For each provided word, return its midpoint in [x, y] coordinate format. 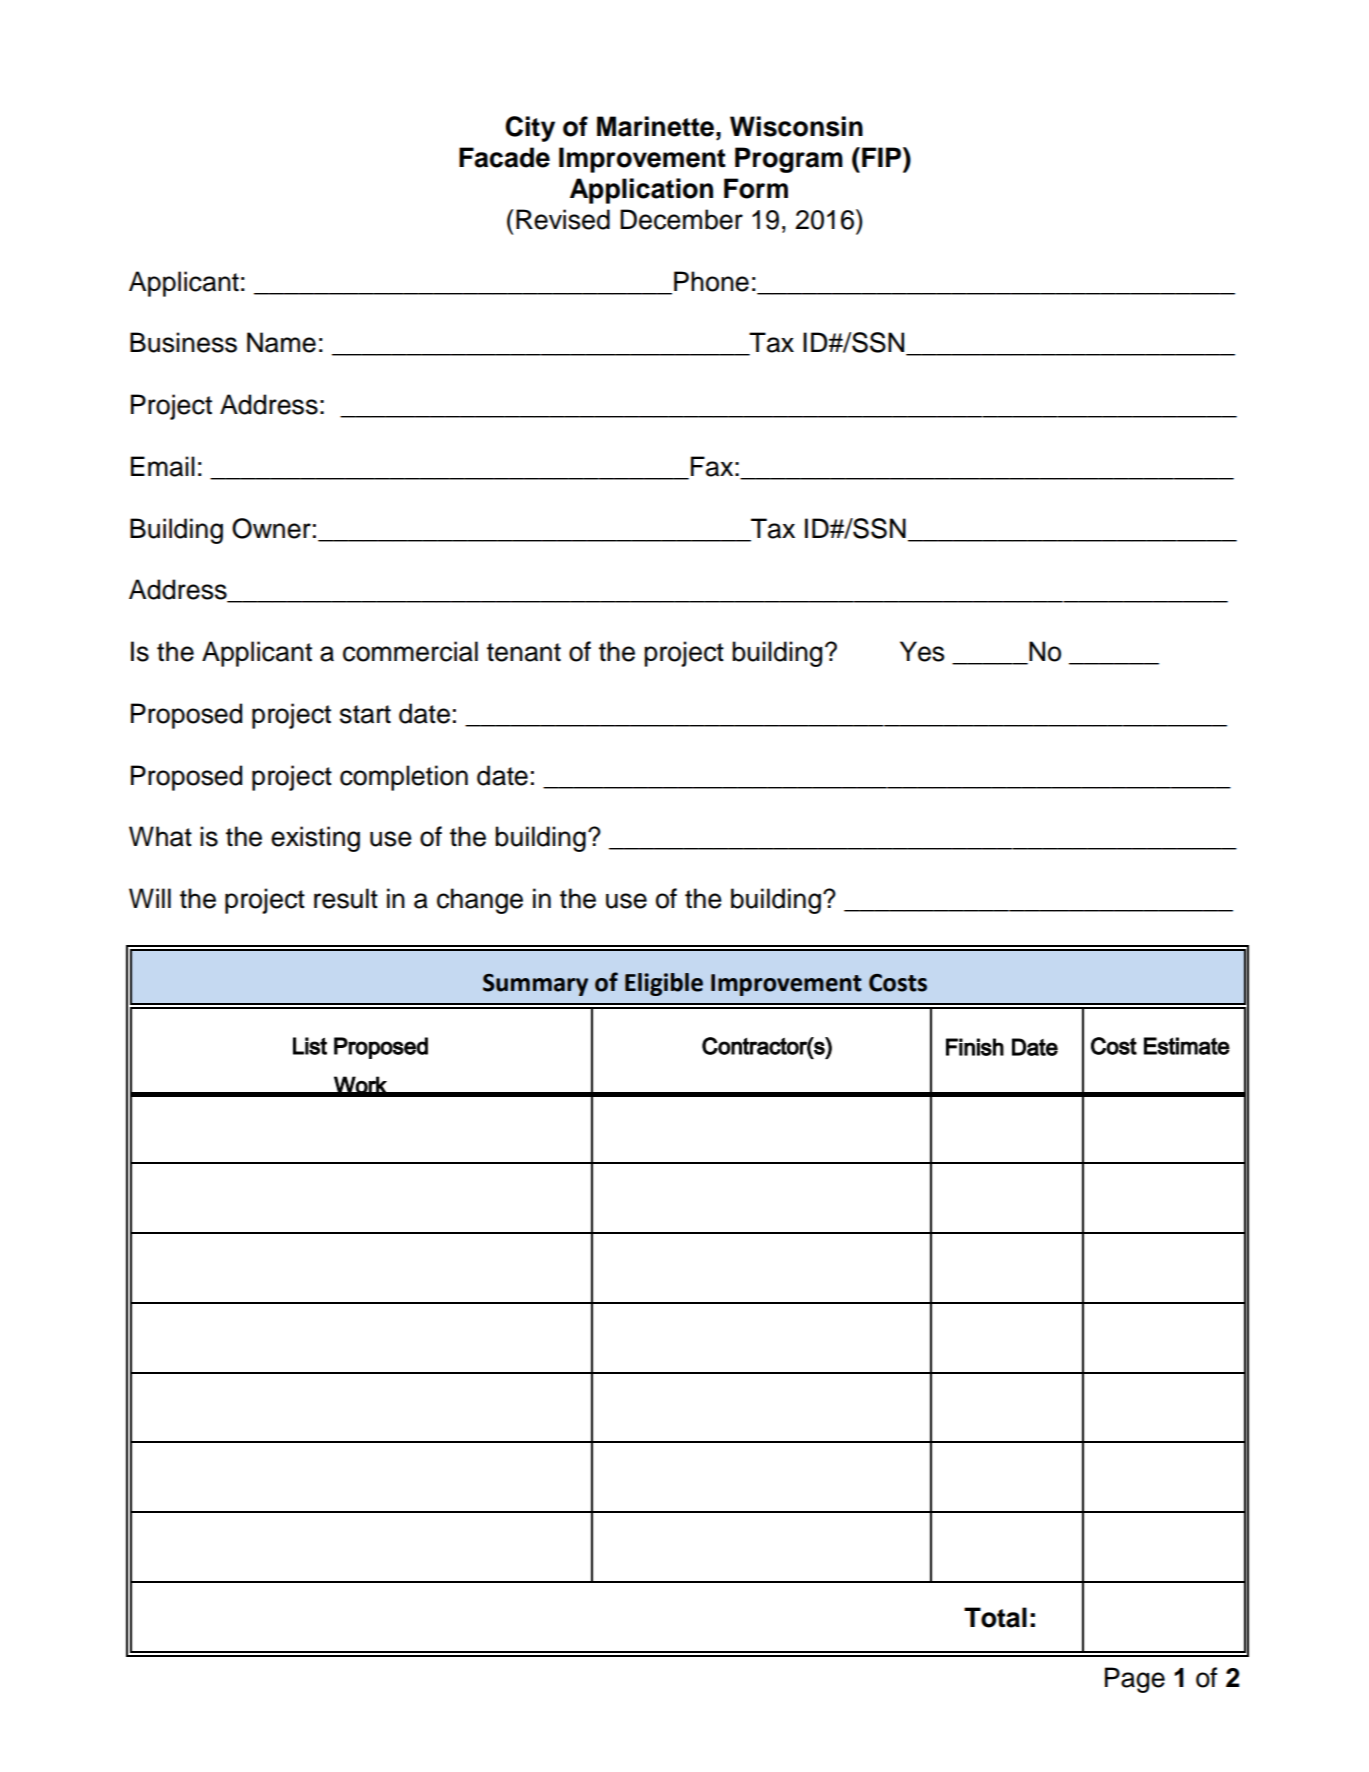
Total [995, 1617]
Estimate [1187, 1046]
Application [641, 191]
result [346, 898]
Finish [975, 1047]
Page [1135, 1680]
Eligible [664, 984]
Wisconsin [796, 126]
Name [281, 342]
